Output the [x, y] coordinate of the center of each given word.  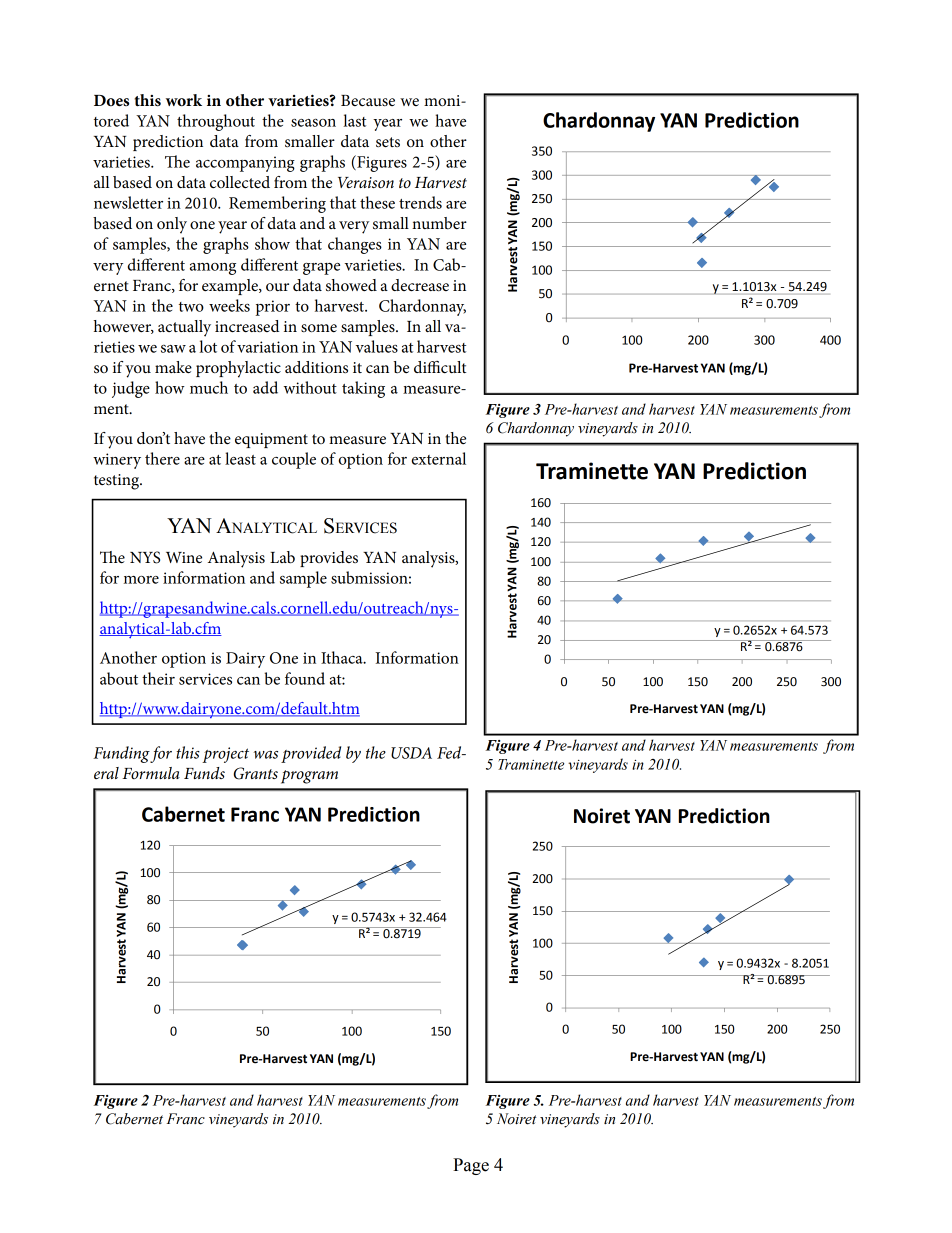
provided [311, 754]
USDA [411, 753]
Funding [122, 754]
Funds [204, 773]
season [313, 123]
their [158, 678]
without [310, 387]
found [305, 678]
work [184, 100]
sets [388, 142]
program [309, 777]
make [173, 367]
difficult [440, 367]
